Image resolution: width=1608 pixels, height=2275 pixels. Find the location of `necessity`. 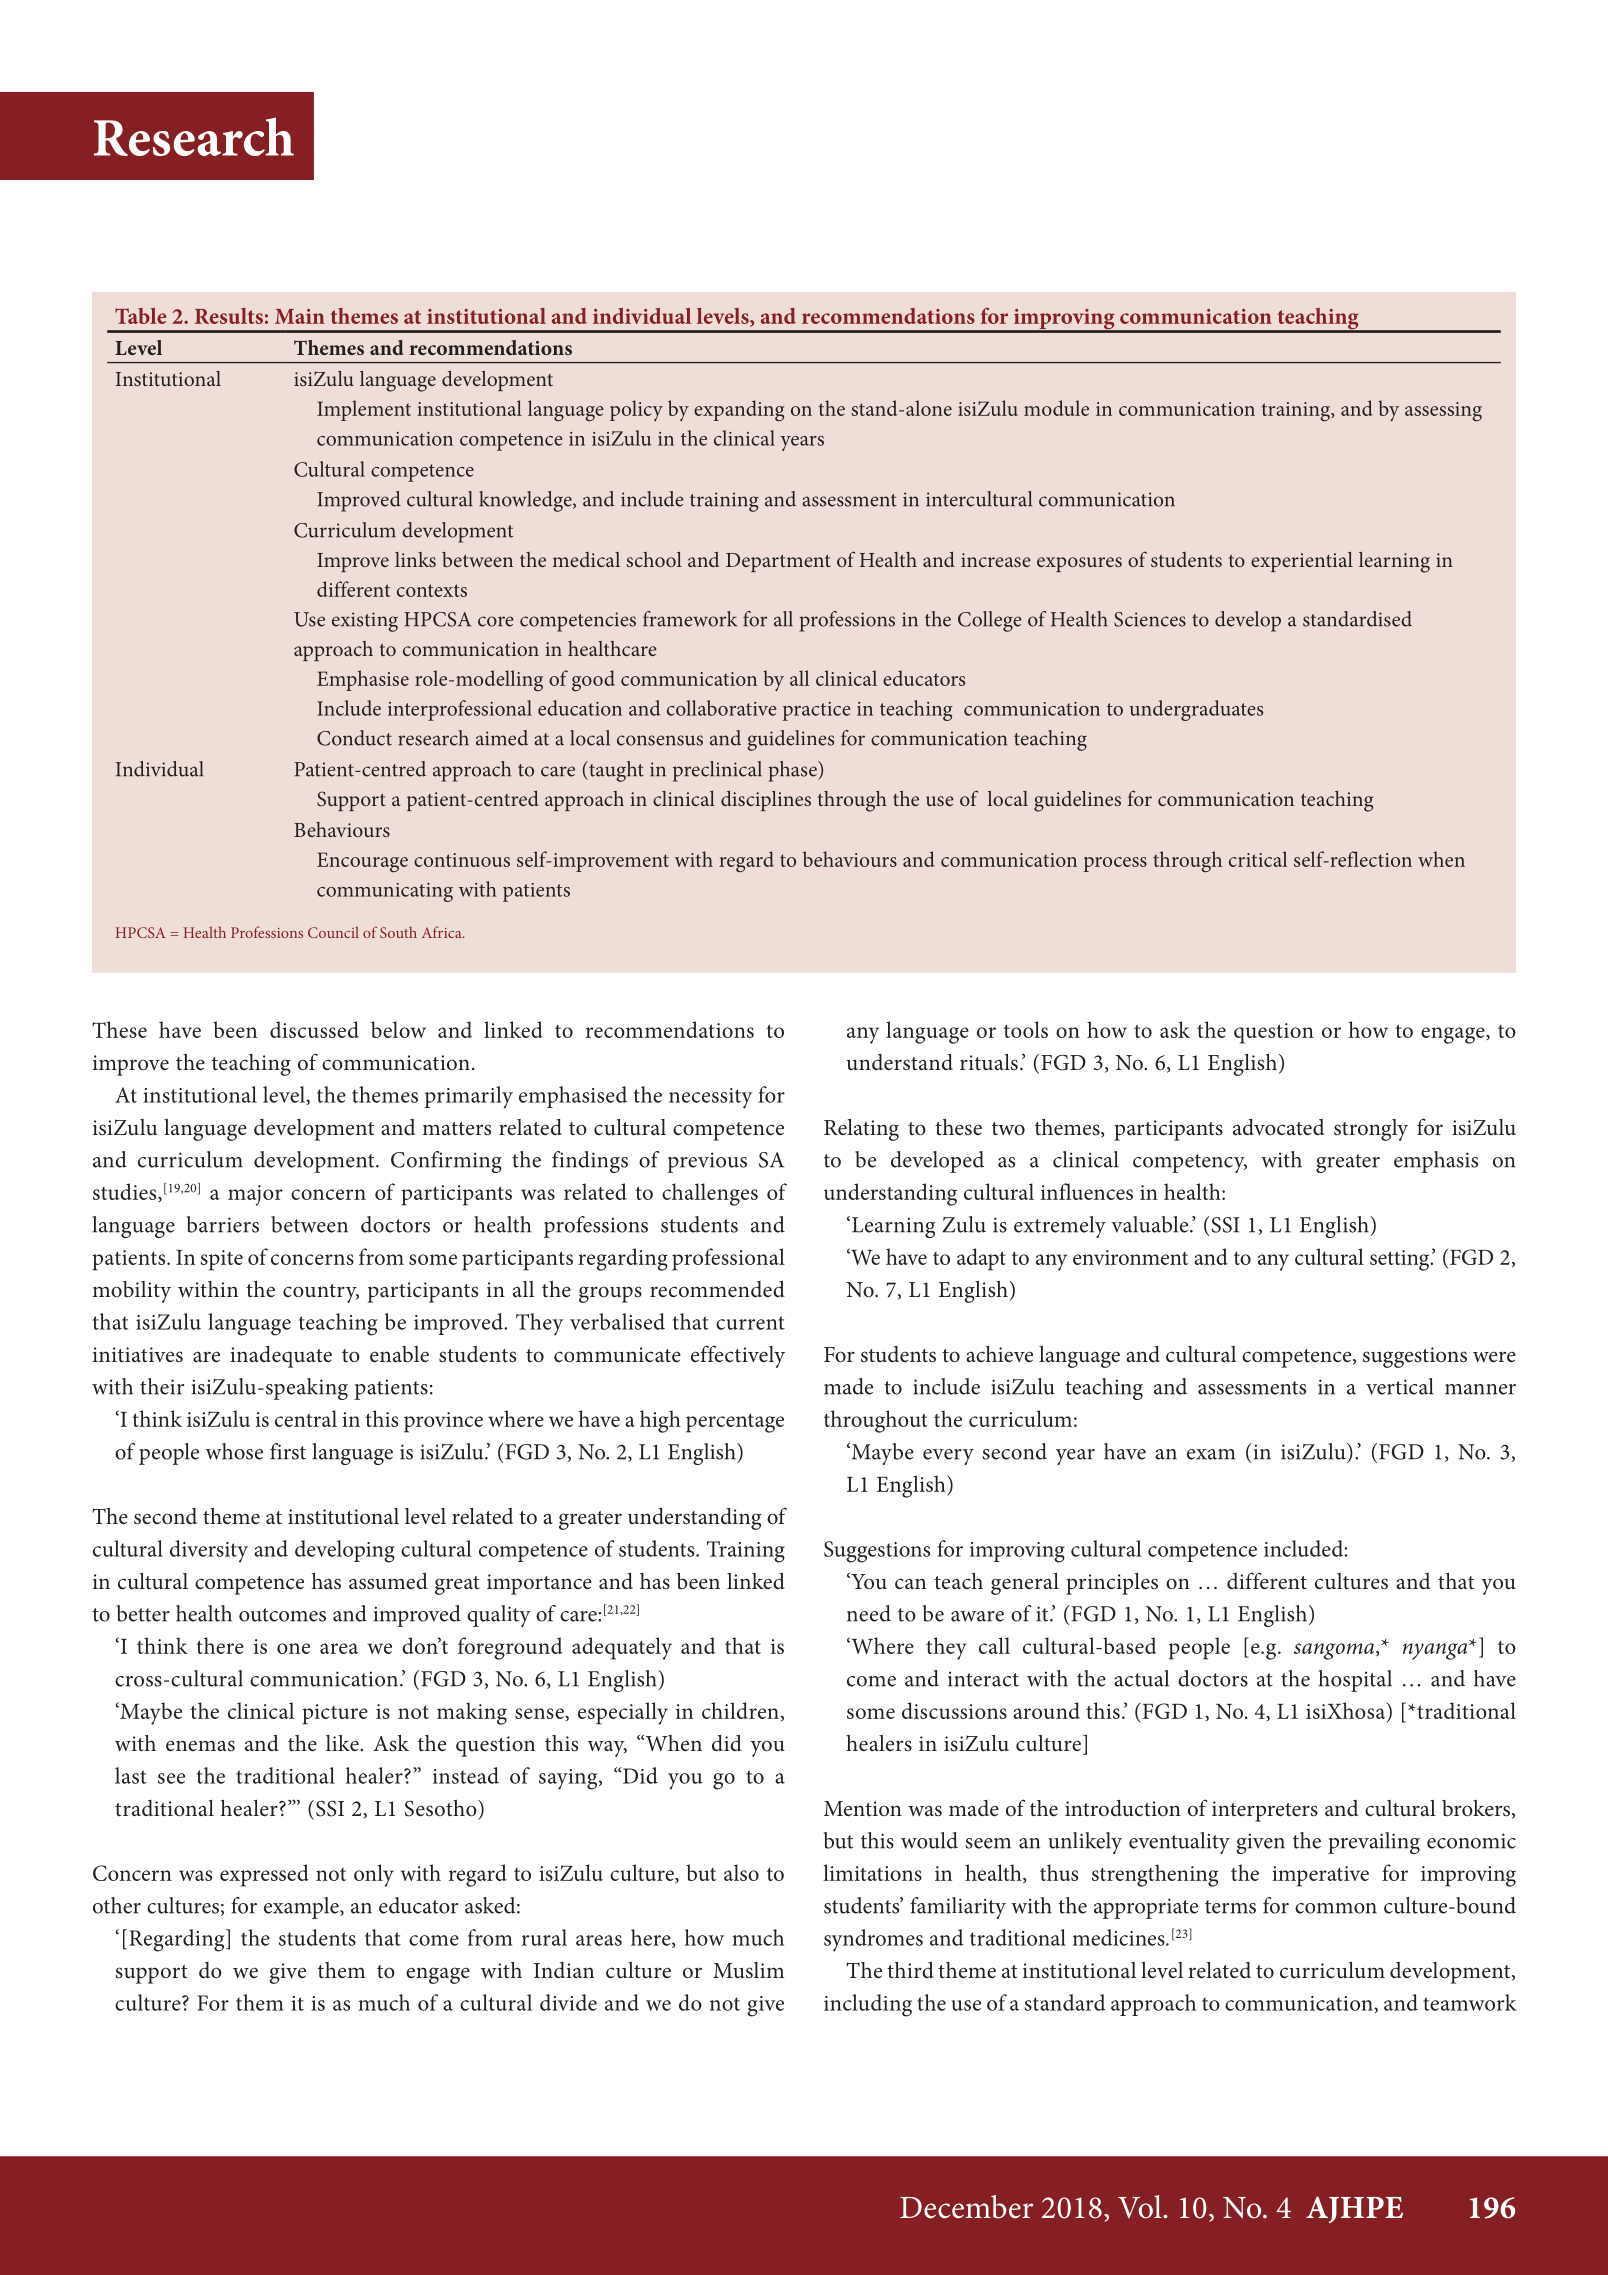

necessity is located at coordinates (711, 1098).
